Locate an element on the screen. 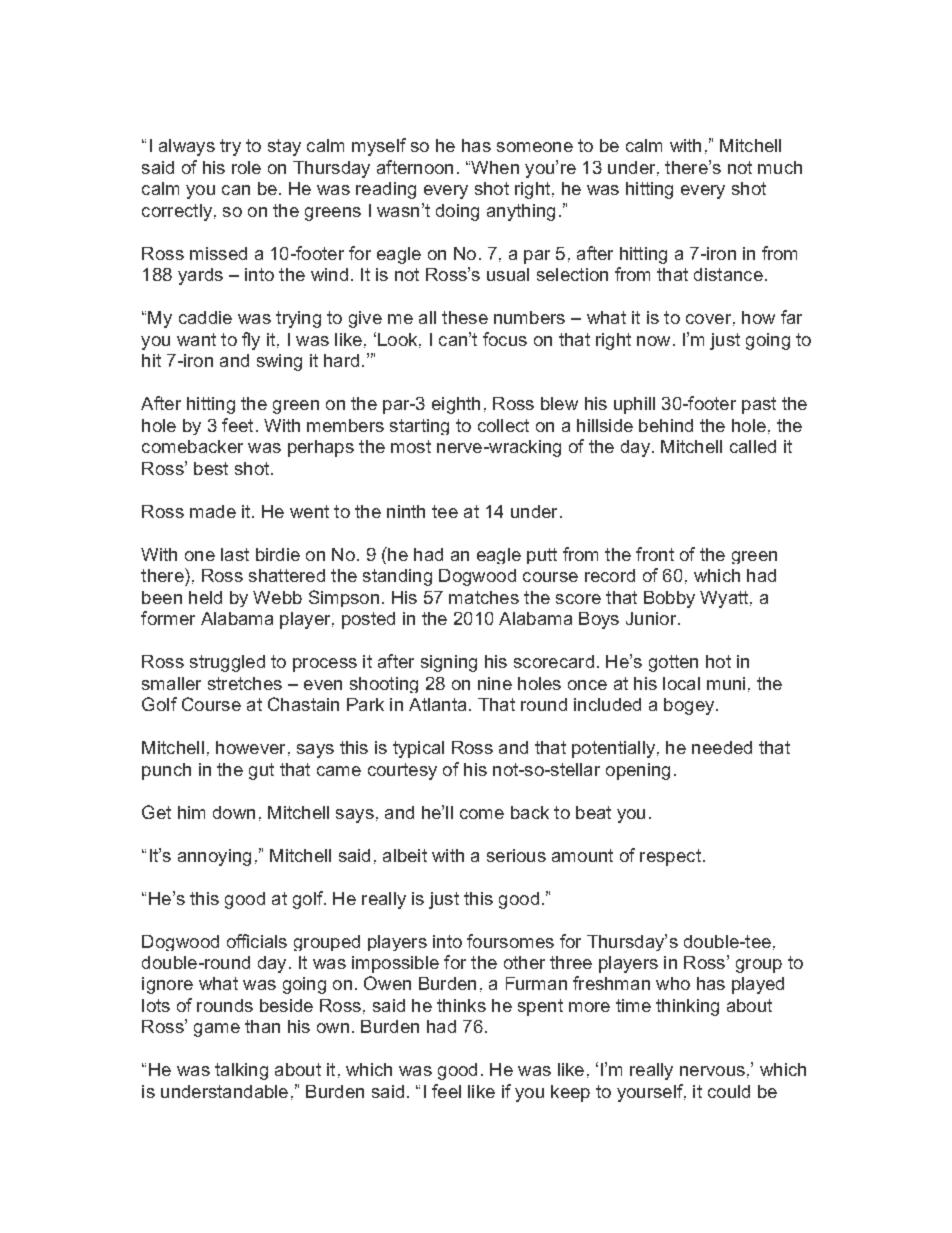  doing is located at coordinates (457, 212).
